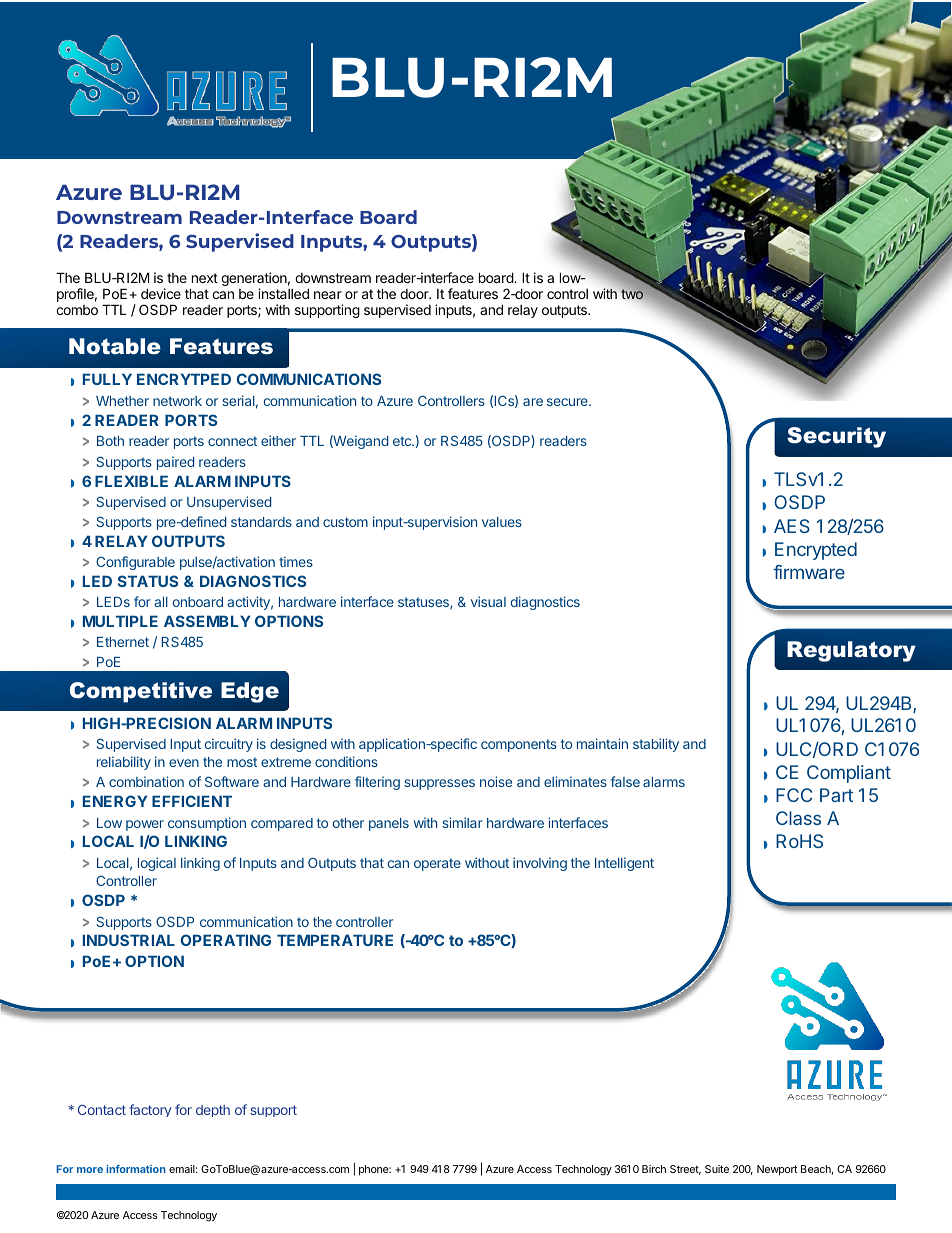  I want to click on Birch, so click(654, 1169).
